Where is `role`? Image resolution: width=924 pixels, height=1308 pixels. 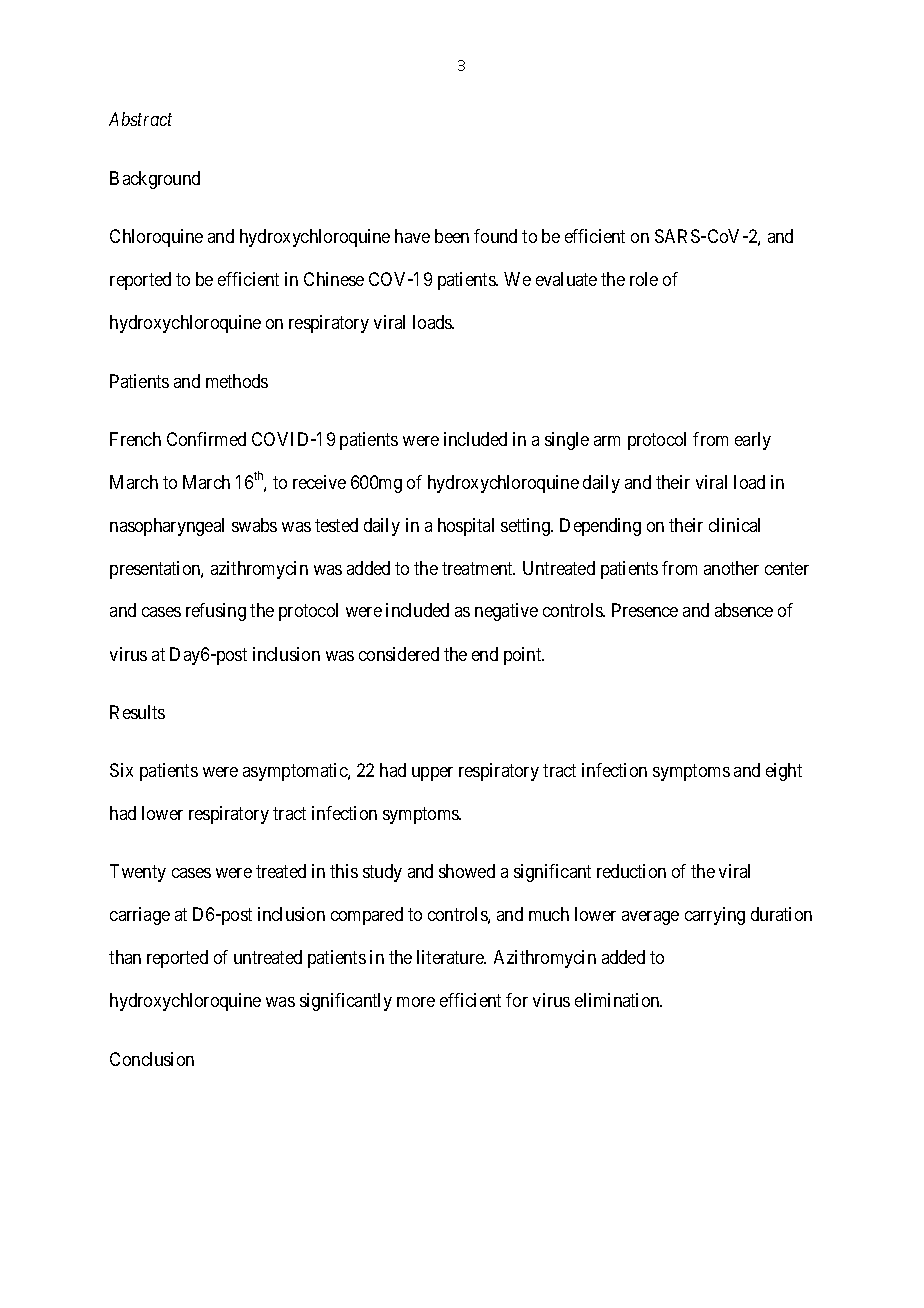 role is located at coordinates (644, 279).
